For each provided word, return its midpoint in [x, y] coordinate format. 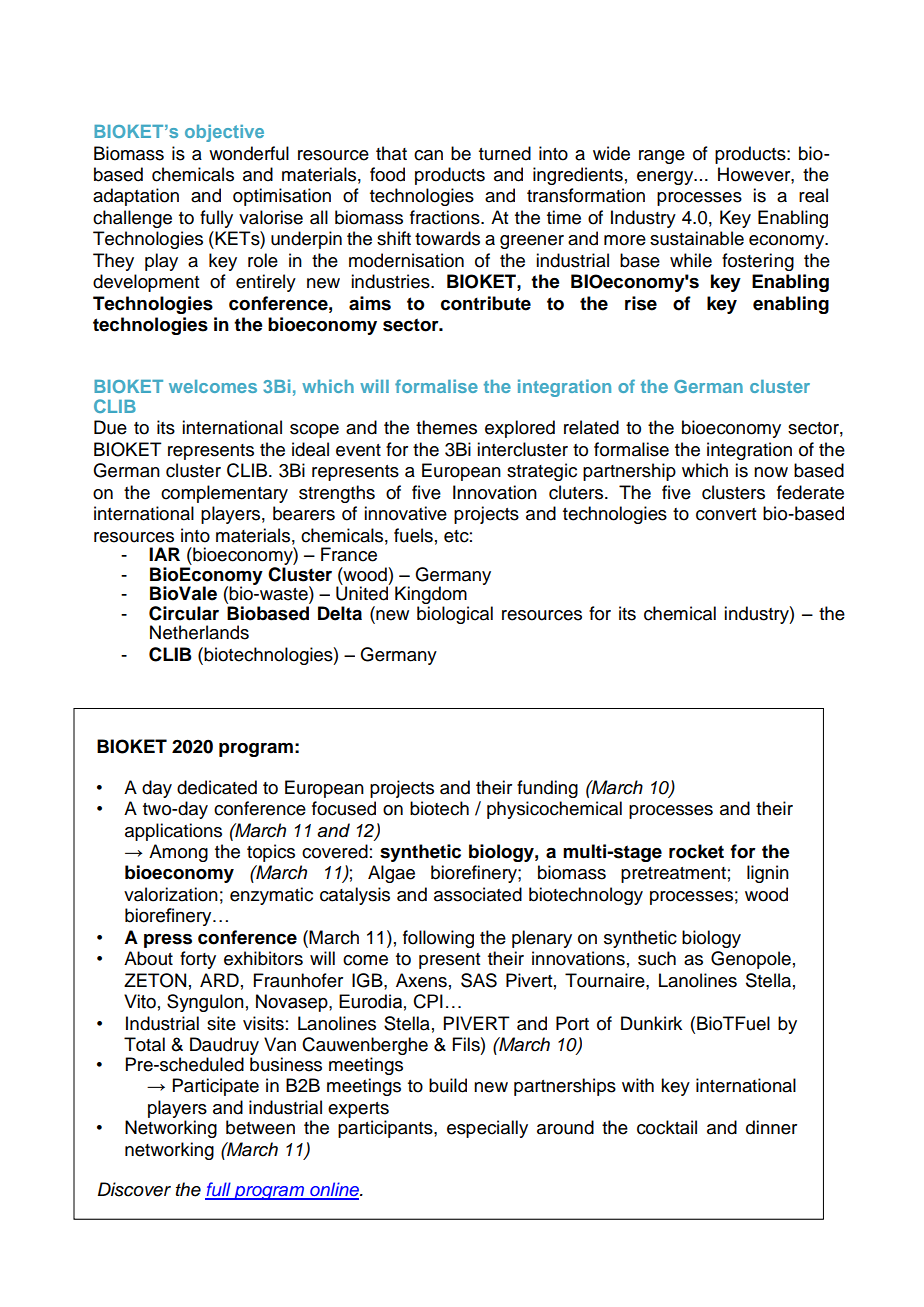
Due [110, 427]
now [771, 472]
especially [487, 1129]
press [168, 941]
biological [455, 615]
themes [446, 427]
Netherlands [199, 632]
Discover [134, 1189]
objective [224, 133]
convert [726, 514]
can [428, 155]
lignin [768, 874]
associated [478, 894]
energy [666, 178]
